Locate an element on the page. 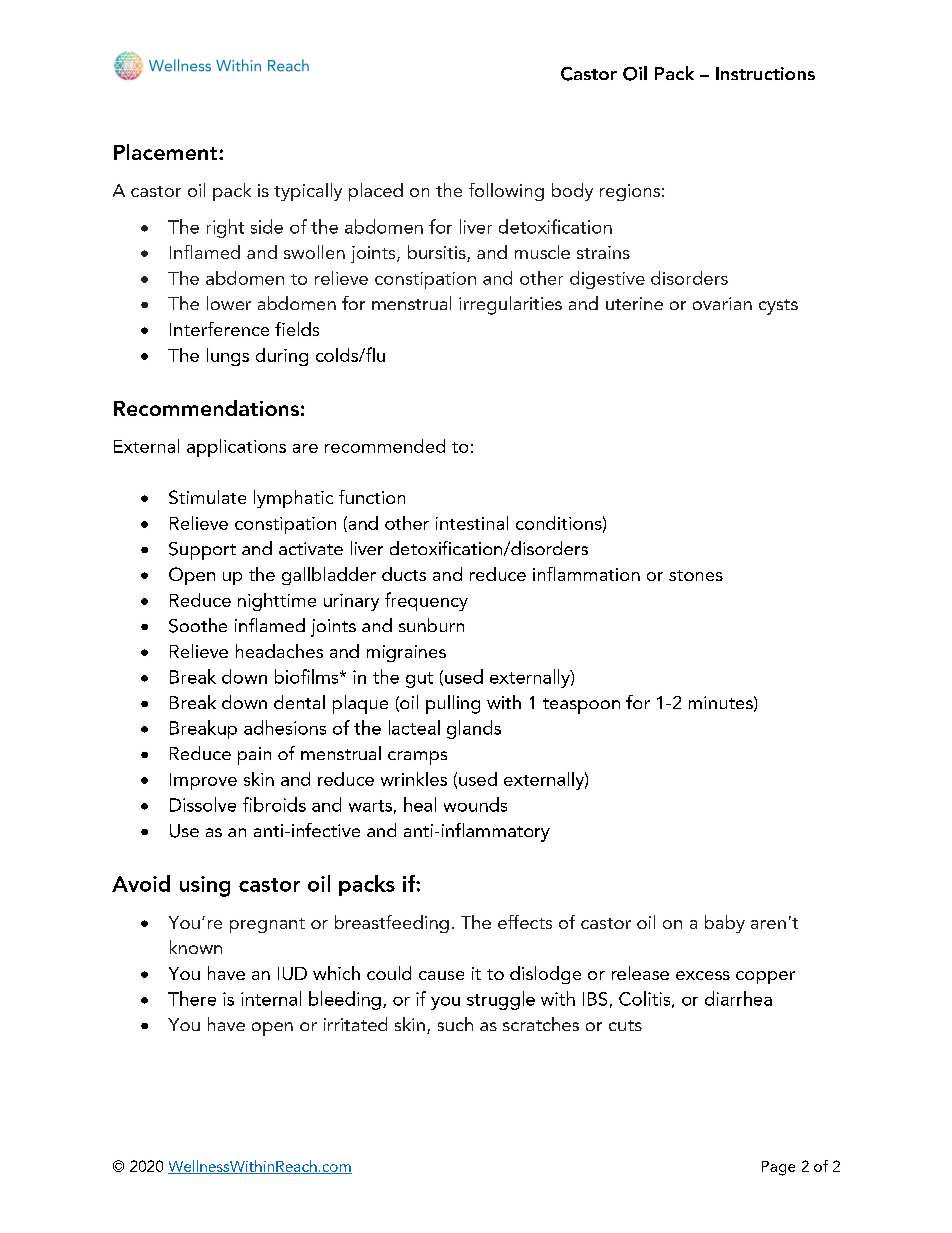  stones is located at coordinates (696, 575).
